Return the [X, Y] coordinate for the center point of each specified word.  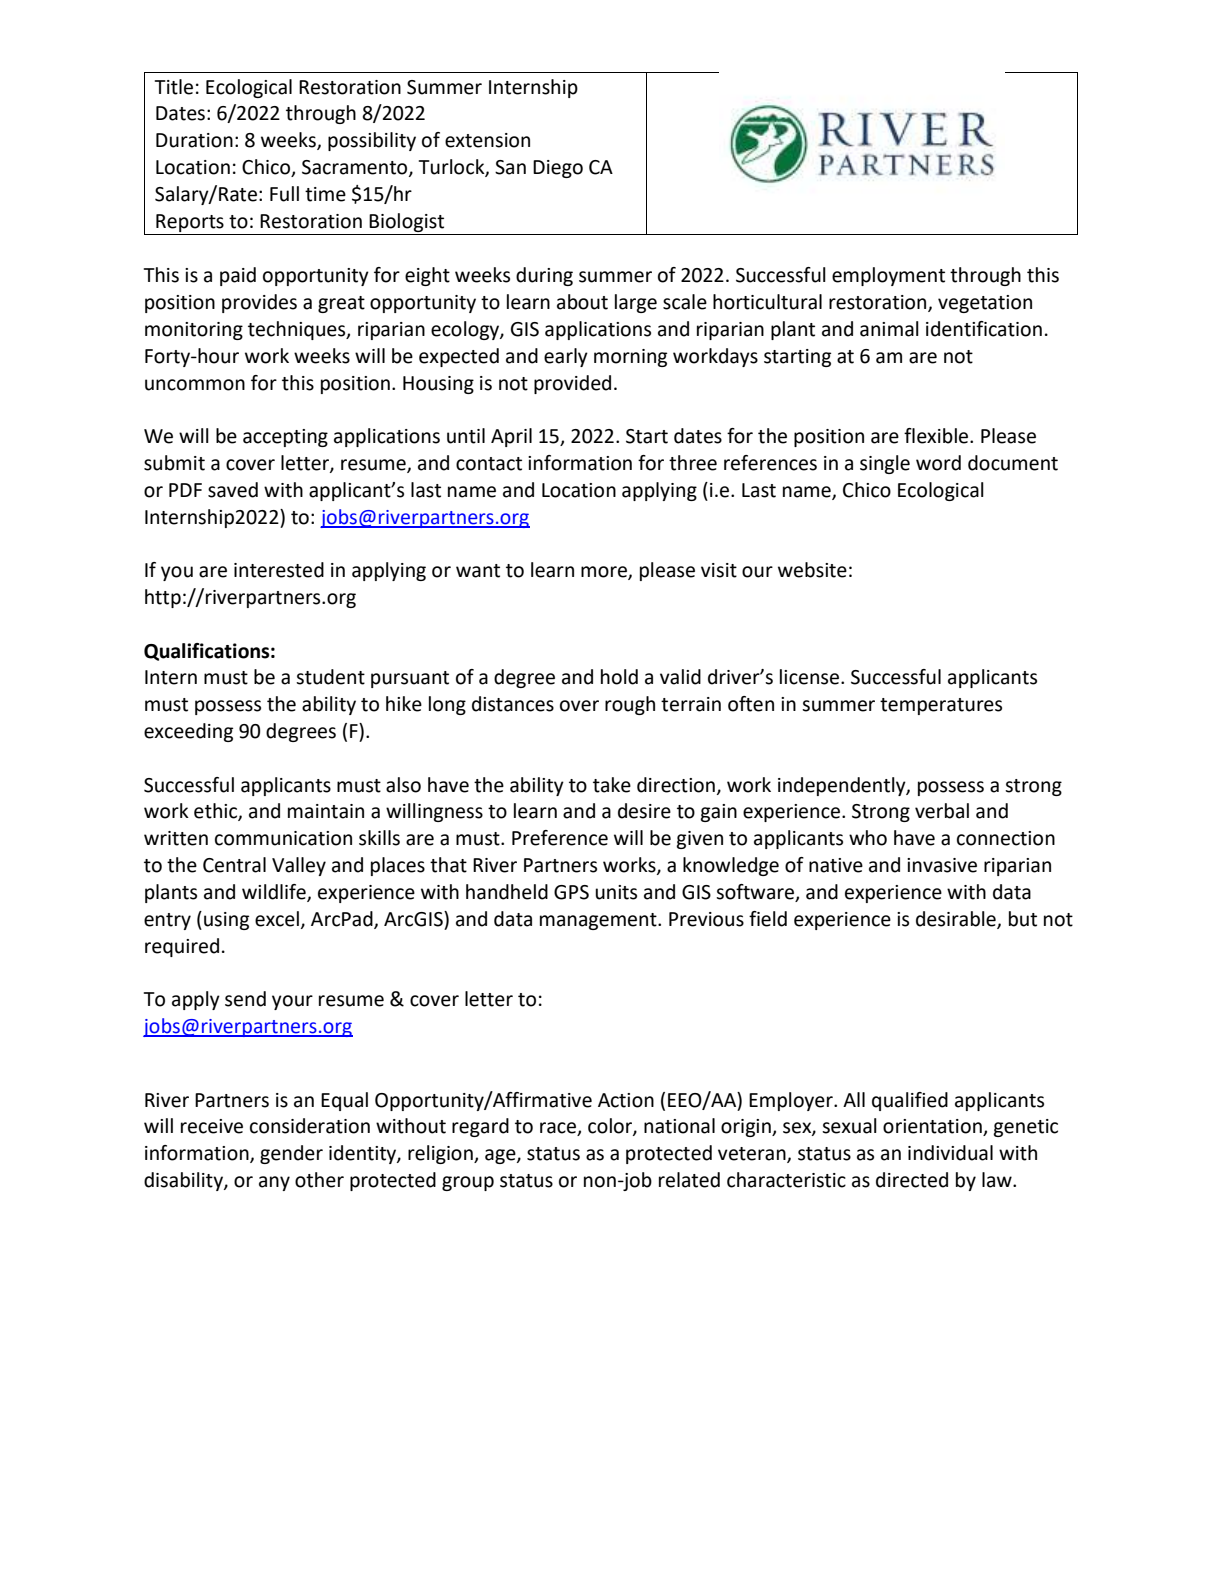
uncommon [195, 385]
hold [619, 677]
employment [888, 276]
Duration [194, 140]
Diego [558, 169]
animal [889, 329]
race [559, 1129]
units [616, 892]
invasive [942, 865]
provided [572, 384]
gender [291, 1154]
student [330, 677]
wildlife [275, 893]
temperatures [941, 706]
